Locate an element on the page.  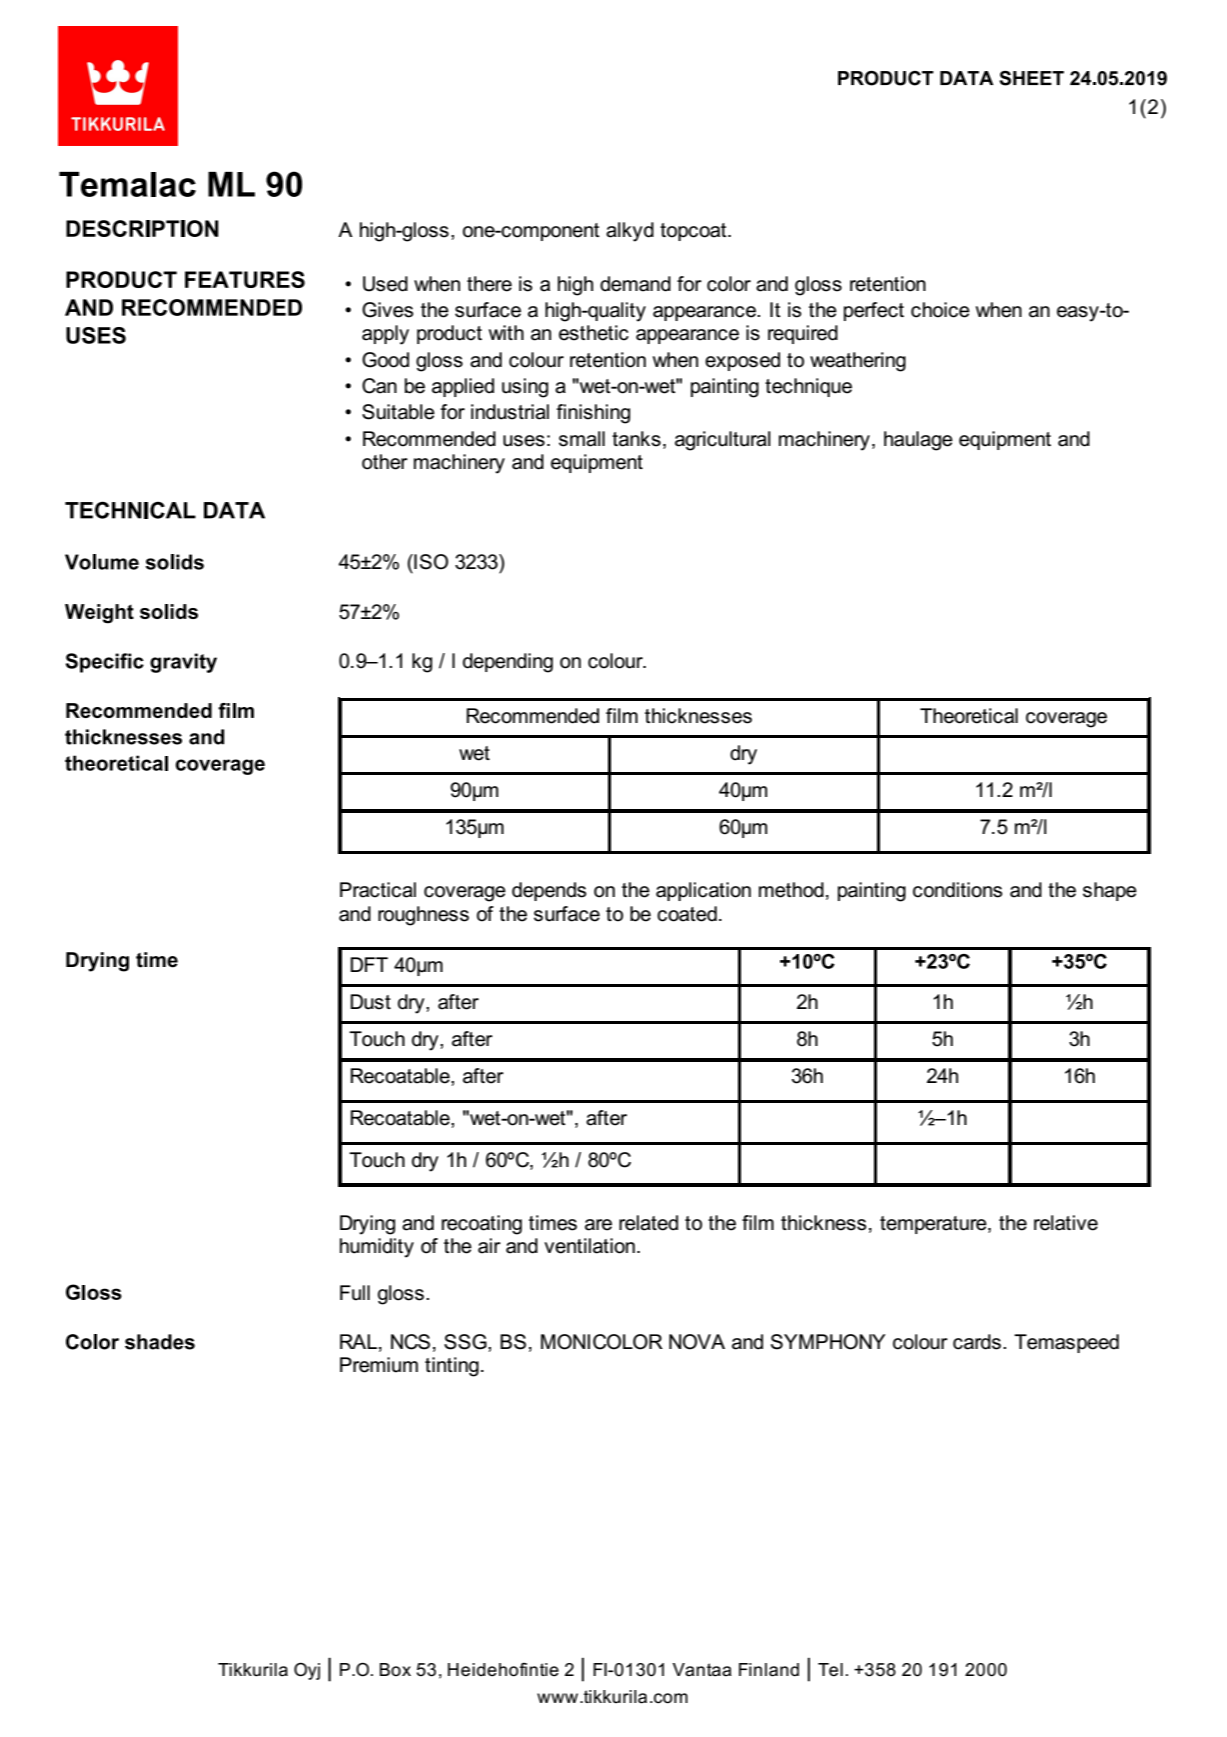
topcoat is located at coordinates (694, 232).
